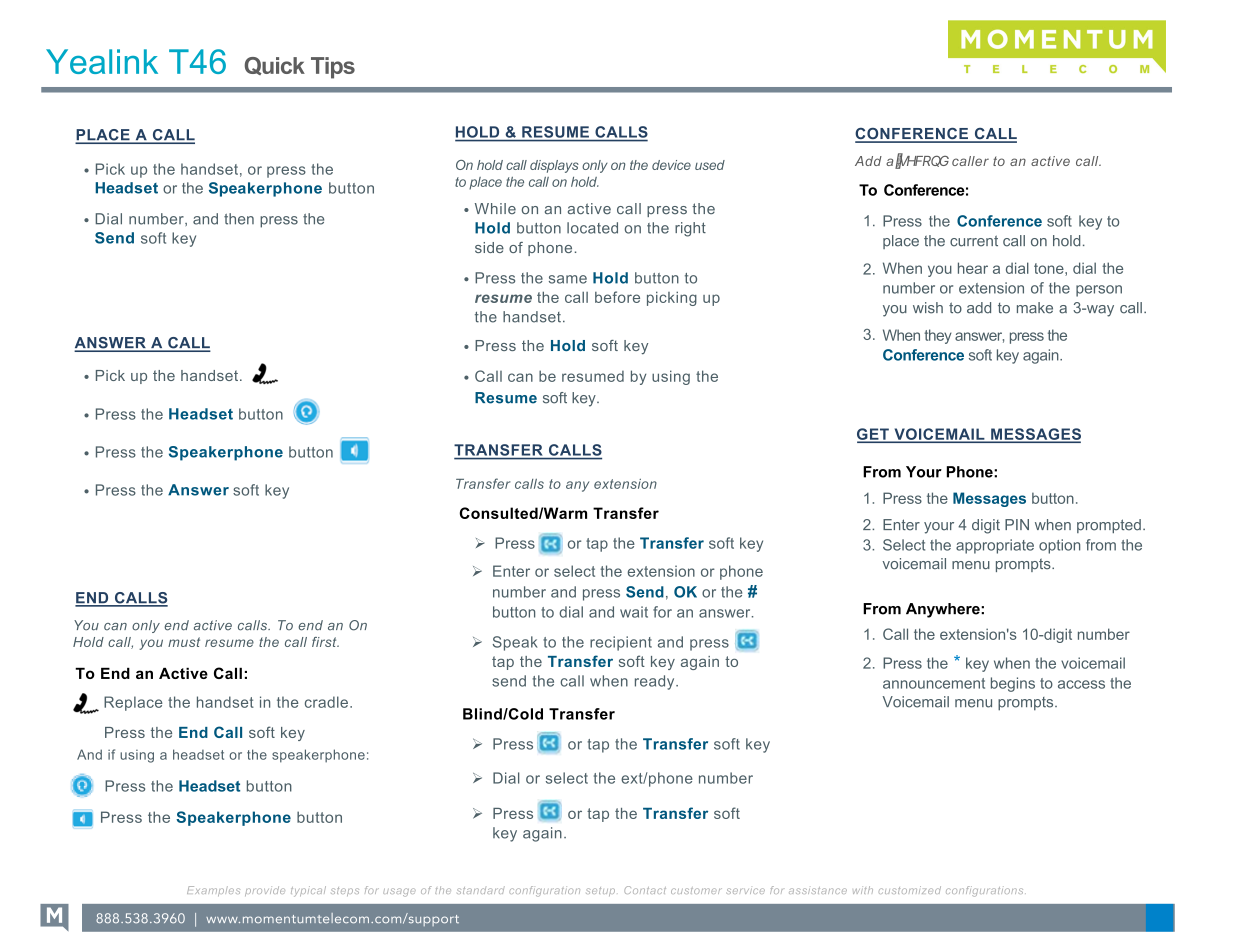 The width and height of the page is (1233, 952). I want to click on then, so click(239, 219).
